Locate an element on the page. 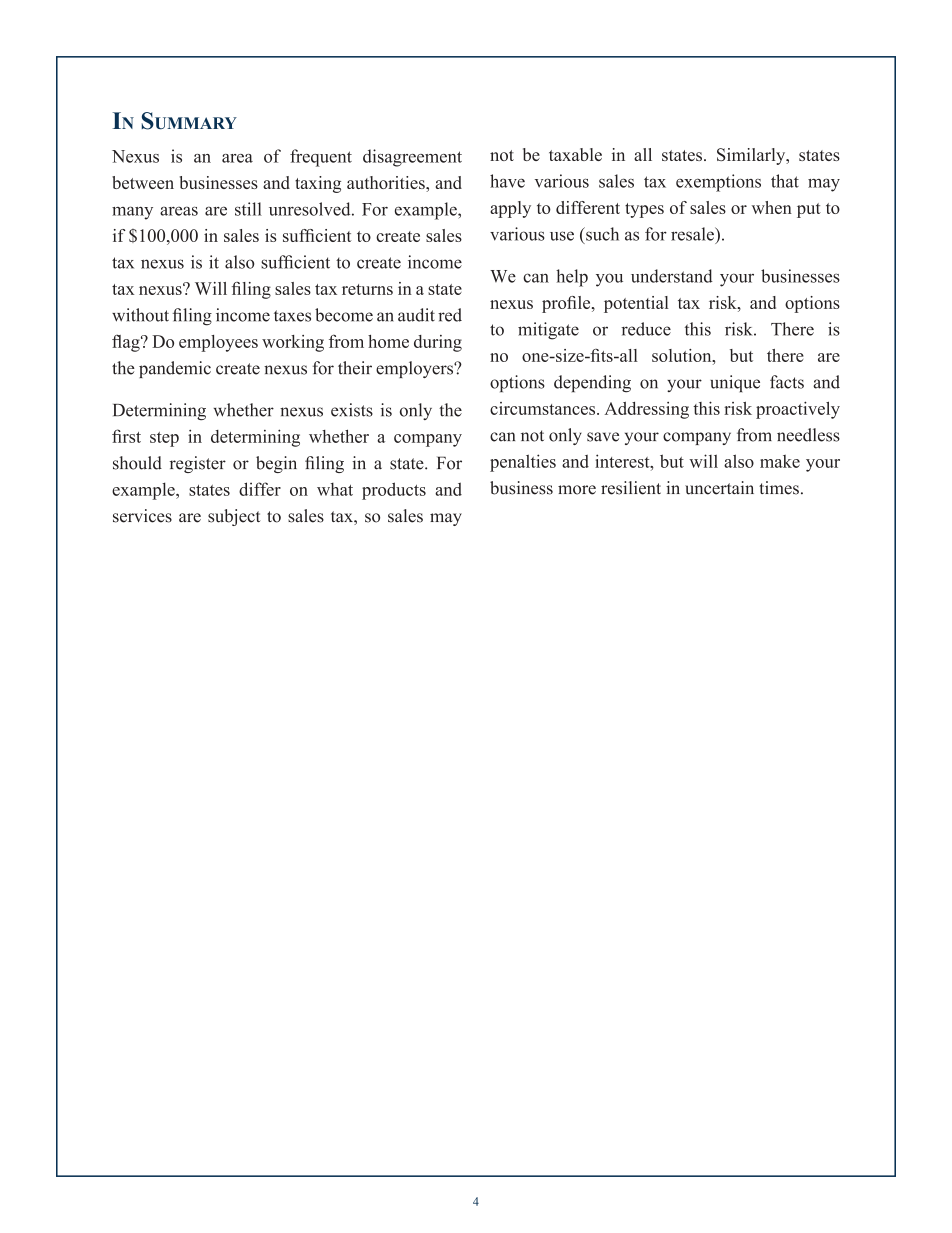 Image resolution: width=952 pixels, height=1233 pixels. penalties is located at coordinates (523, 463).
